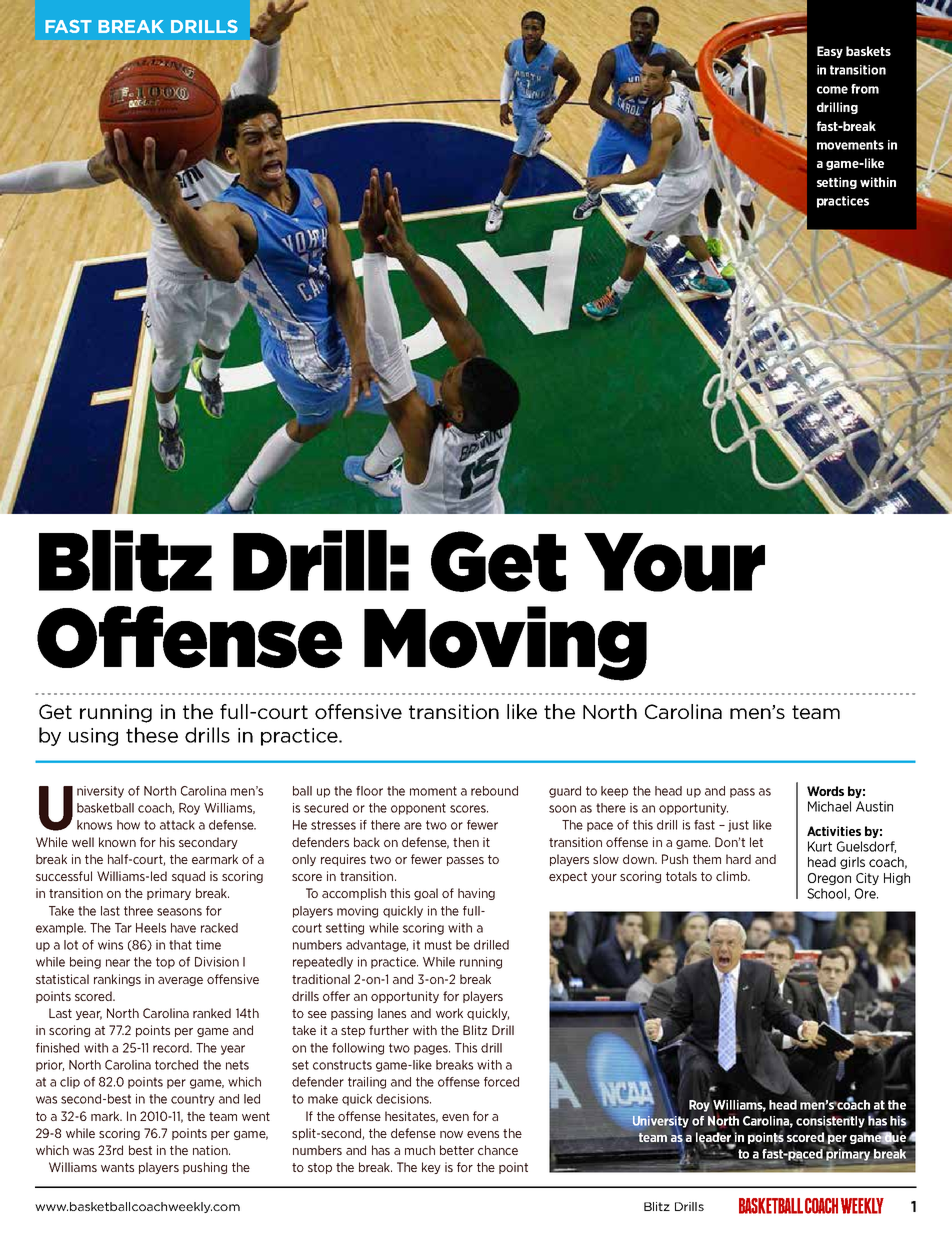 This screenshot has height=1233, width=952. Describe the element at coordinates (830, 52) in the screenshot. I see `Easy` at that location.
